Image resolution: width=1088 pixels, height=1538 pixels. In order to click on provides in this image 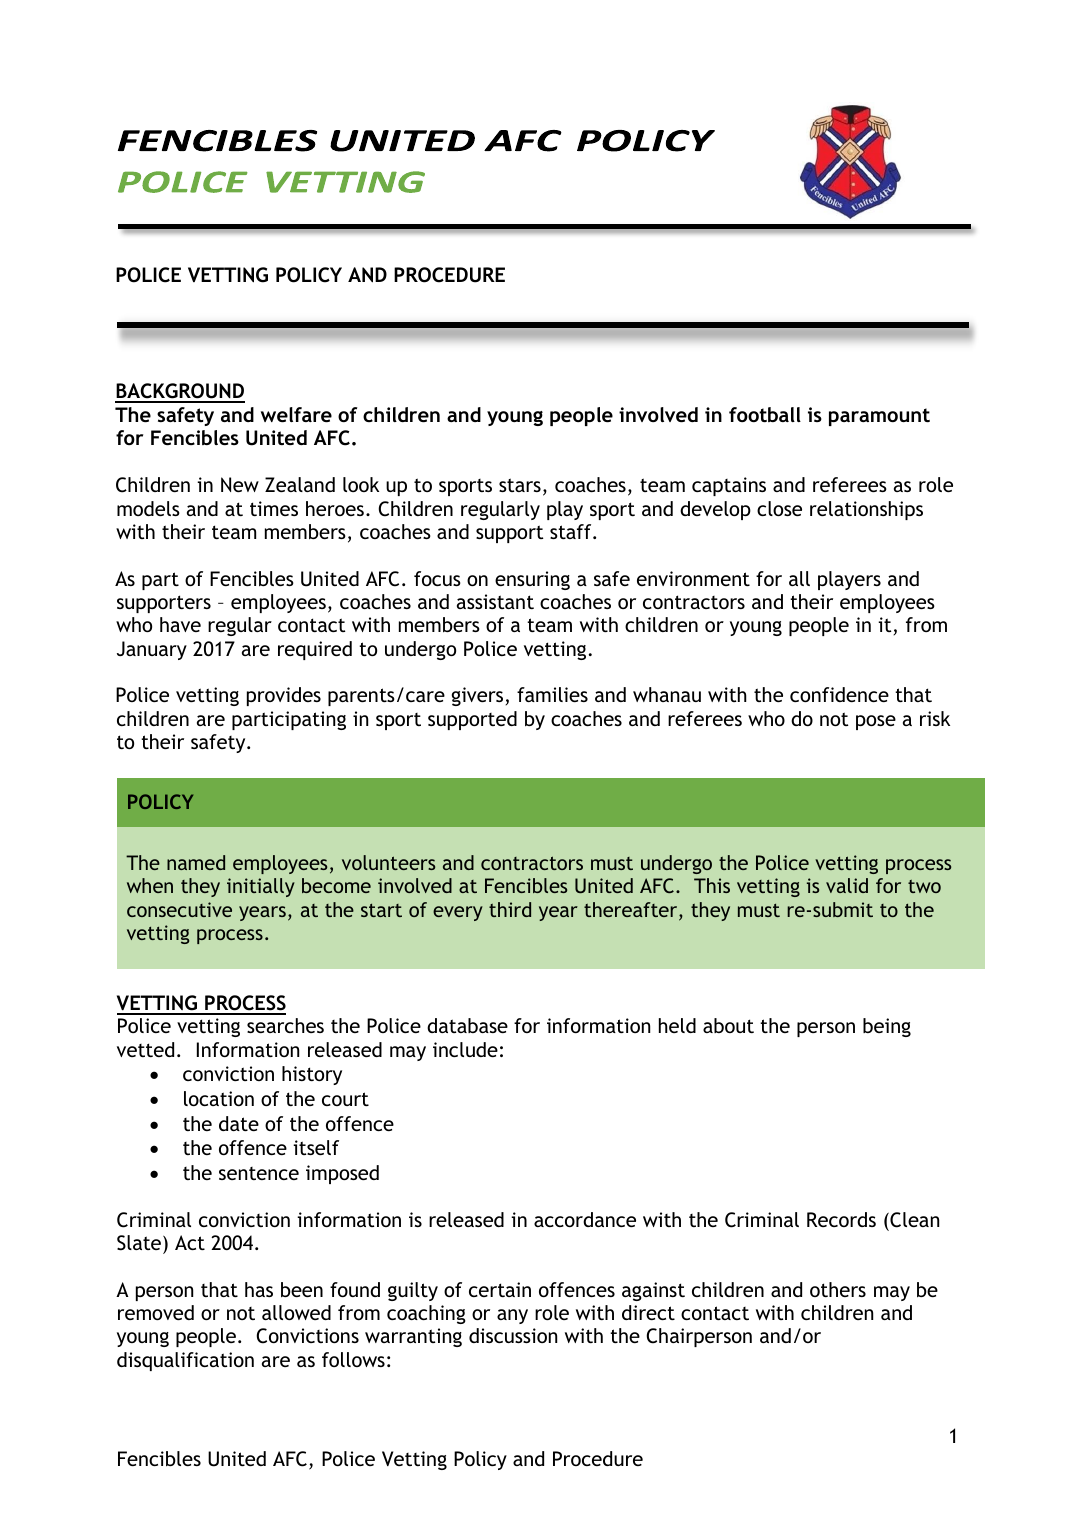, I will do `click(284, 696)`.
